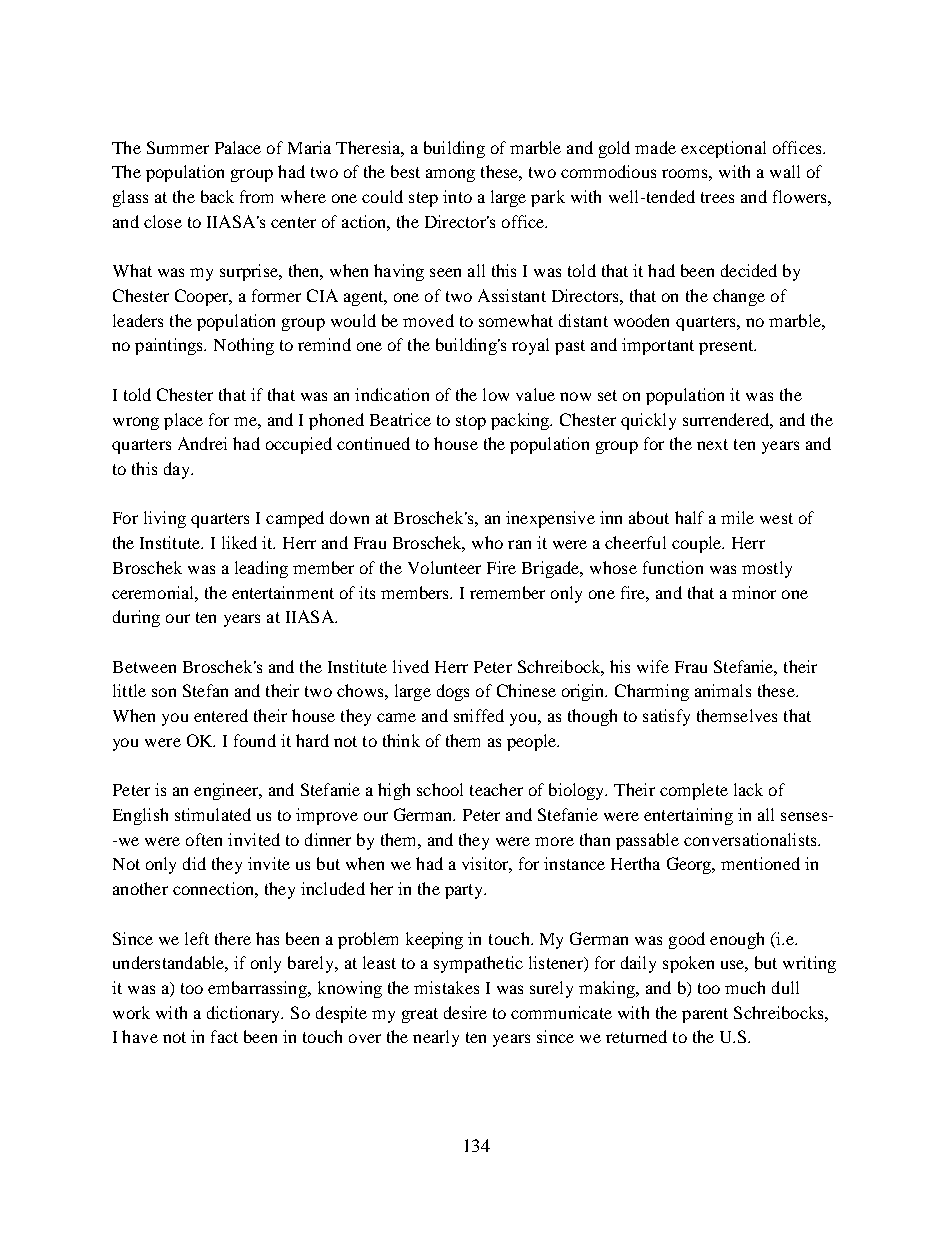 This screenshot has height=1233, width=952. I want to click on sniffed, so click(479, 715).
